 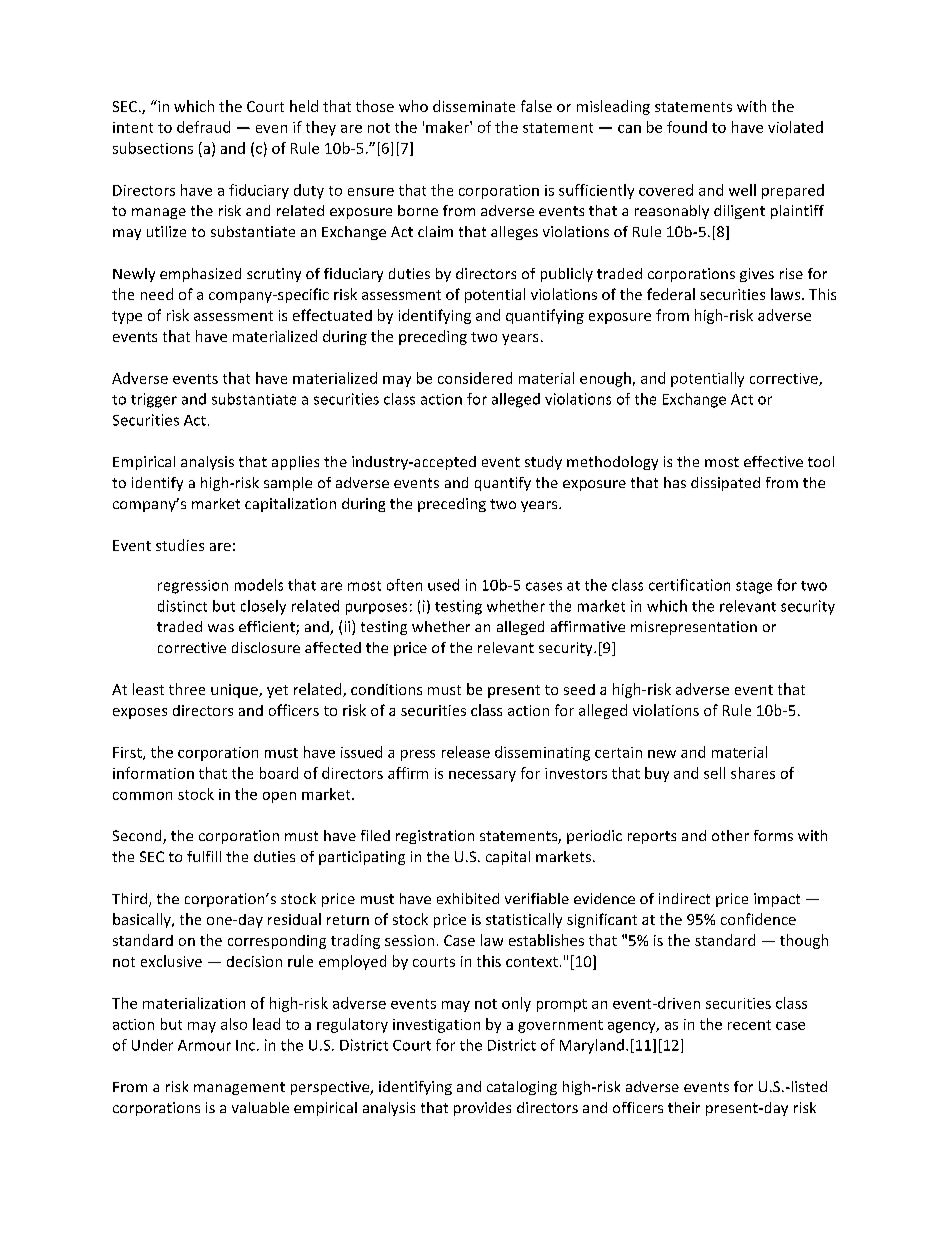 I want to click on defraud, so click(x=203, y=127).
